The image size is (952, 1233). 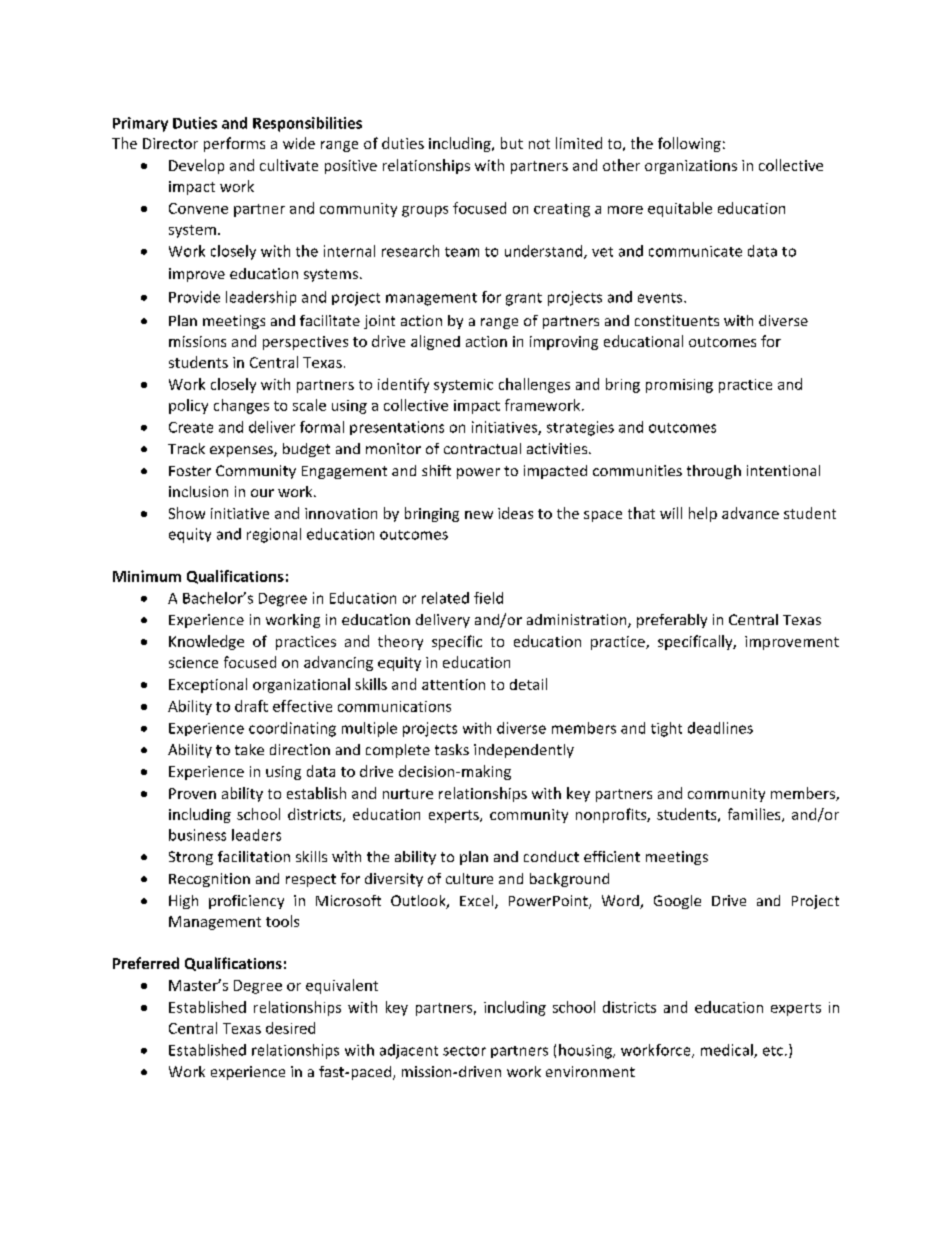 I want to click on performs, so click(x=234, y=144).
